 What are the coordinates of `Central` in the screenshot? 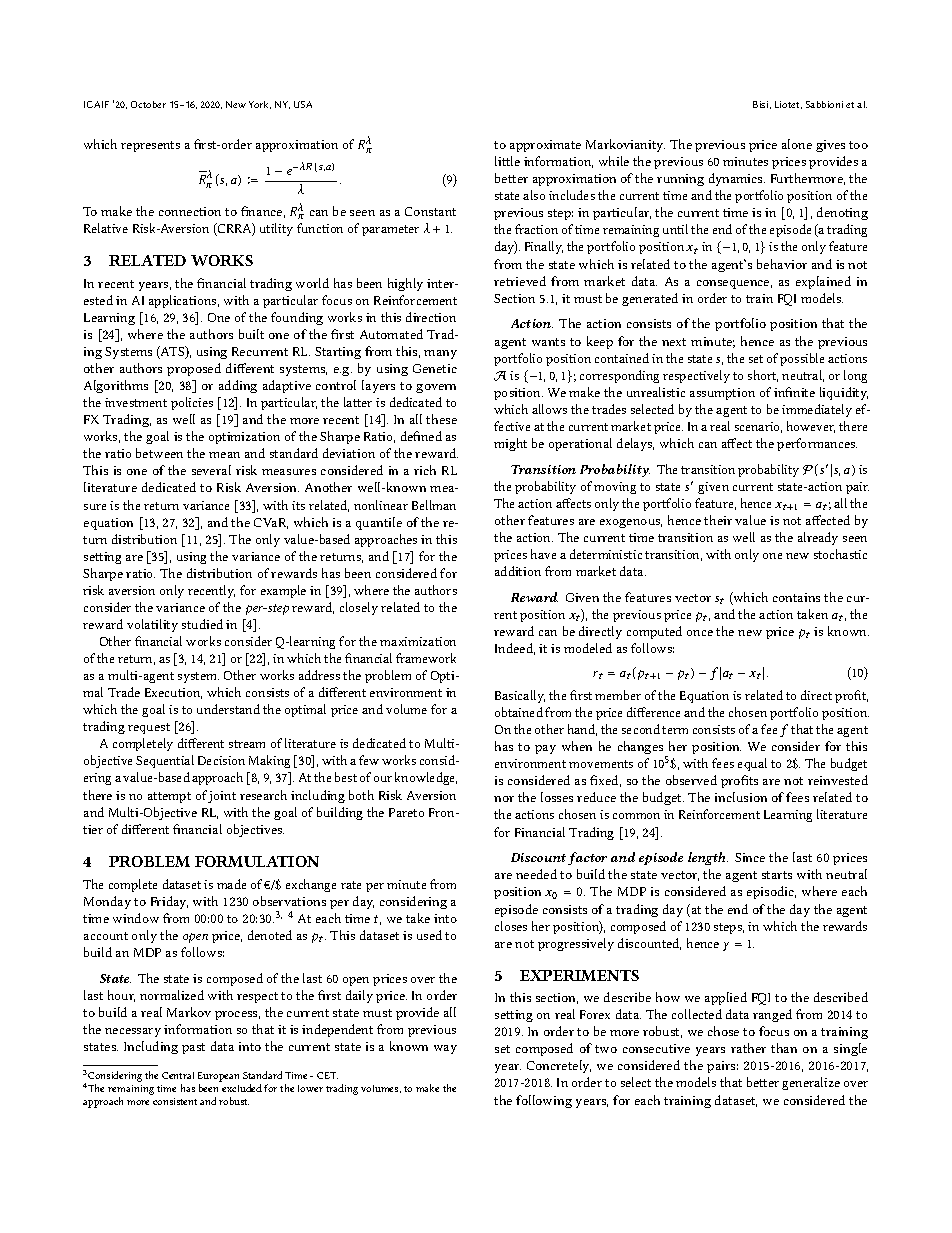 It's located at (178, 1075).
